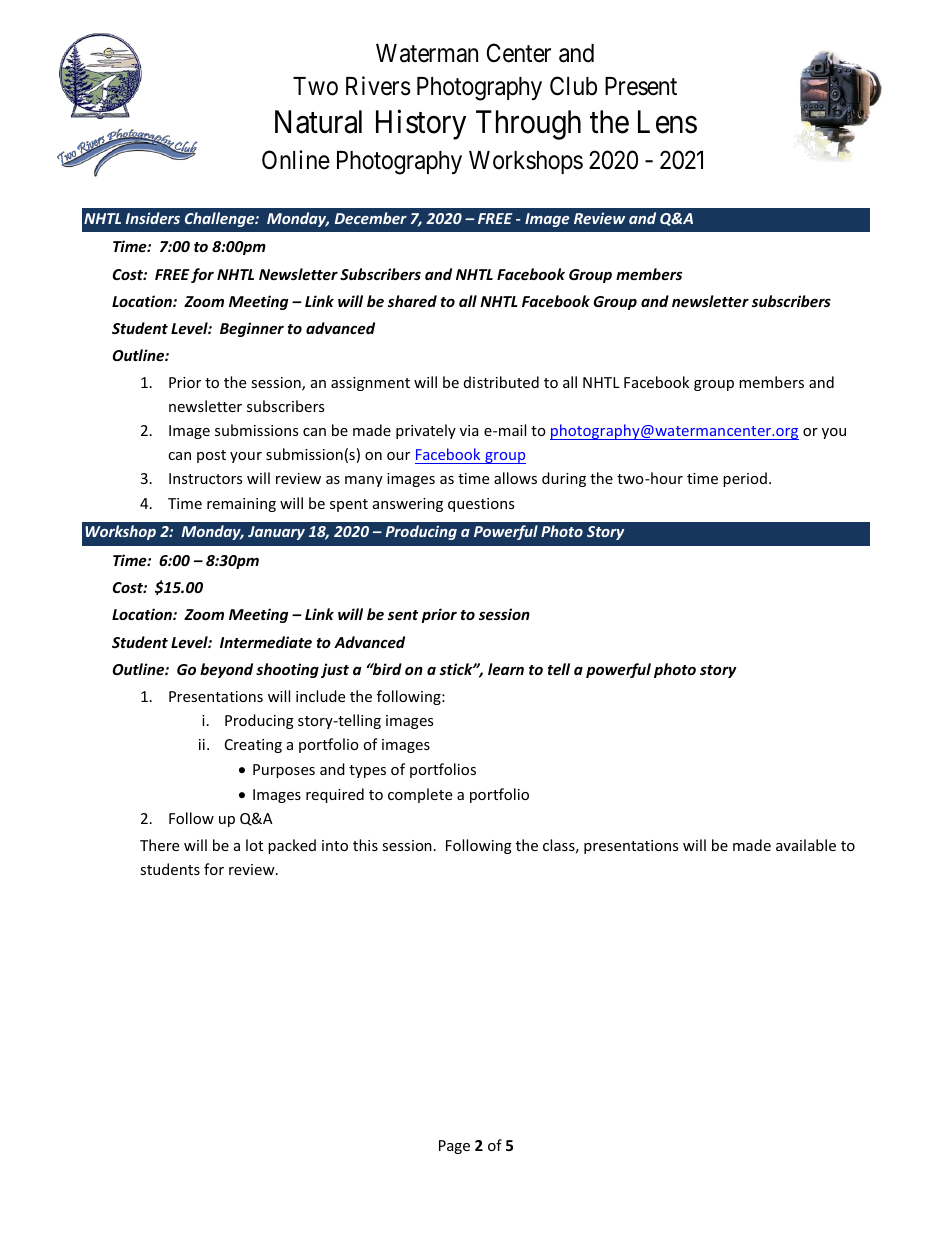 Image resolution: width=952 pixels, height=1233 pixels. I want to click on Club, so click(573, 86).
